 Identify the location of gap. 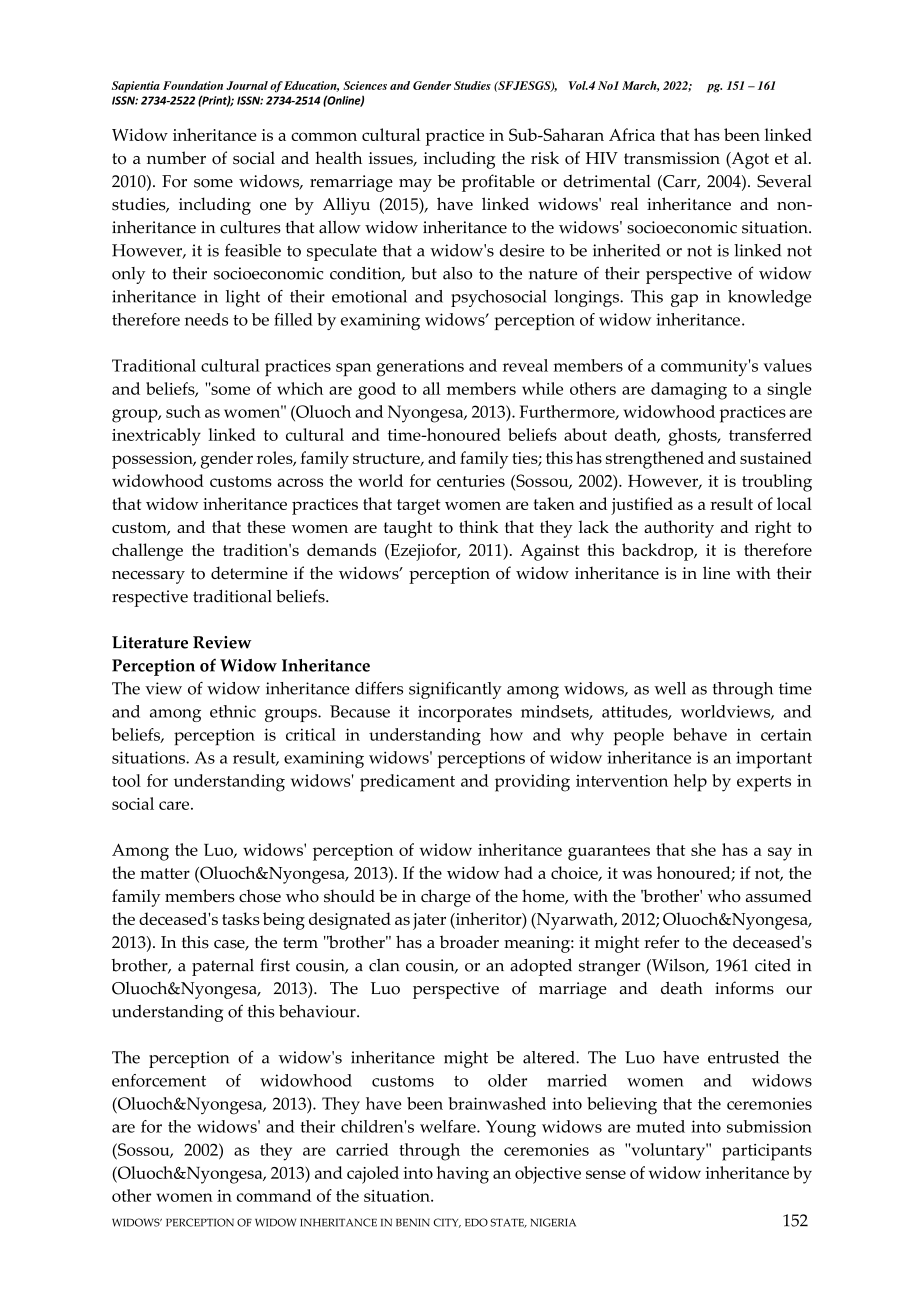
(684, 300).
